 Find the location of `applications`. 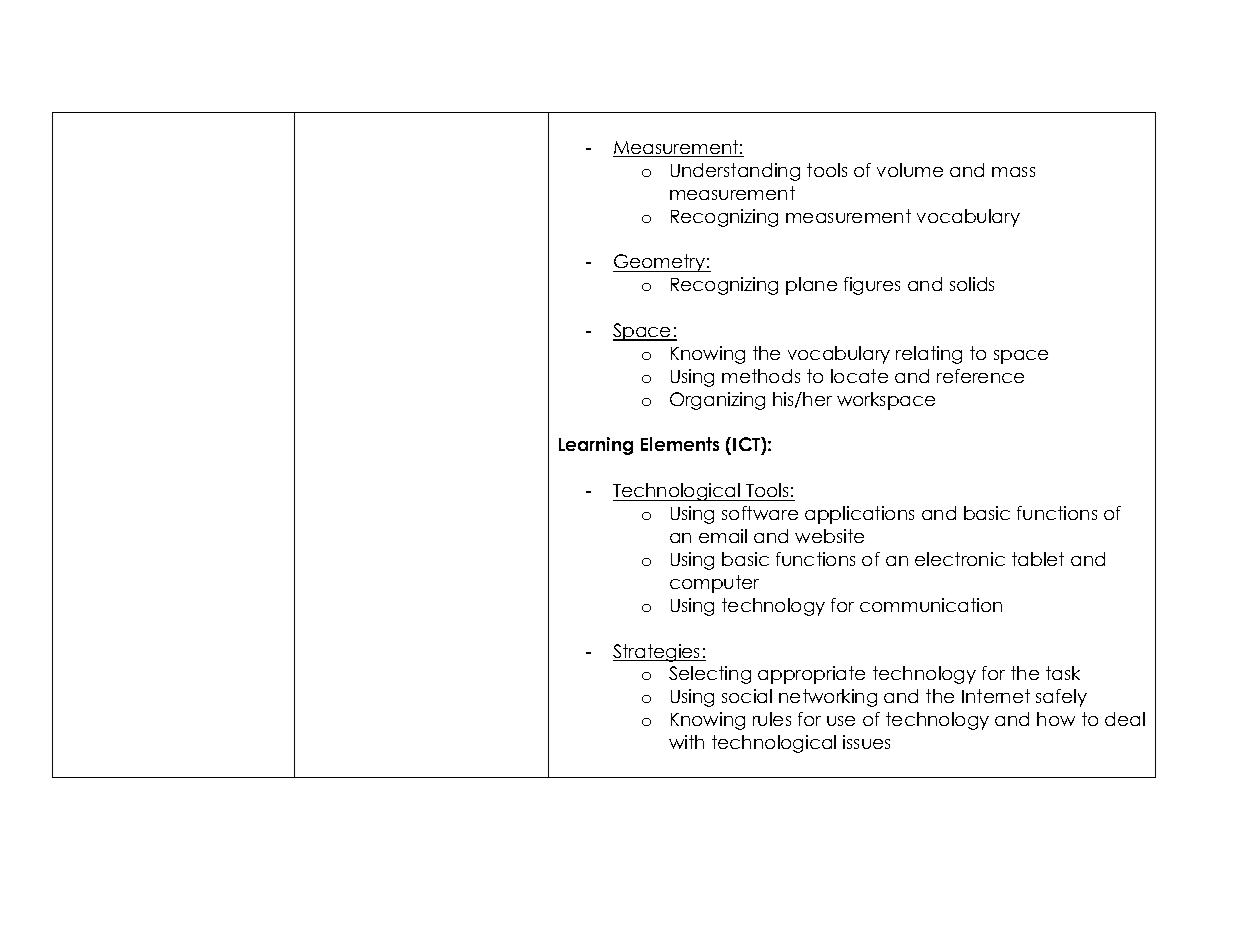

applications is located at coordinates (859, 515).
